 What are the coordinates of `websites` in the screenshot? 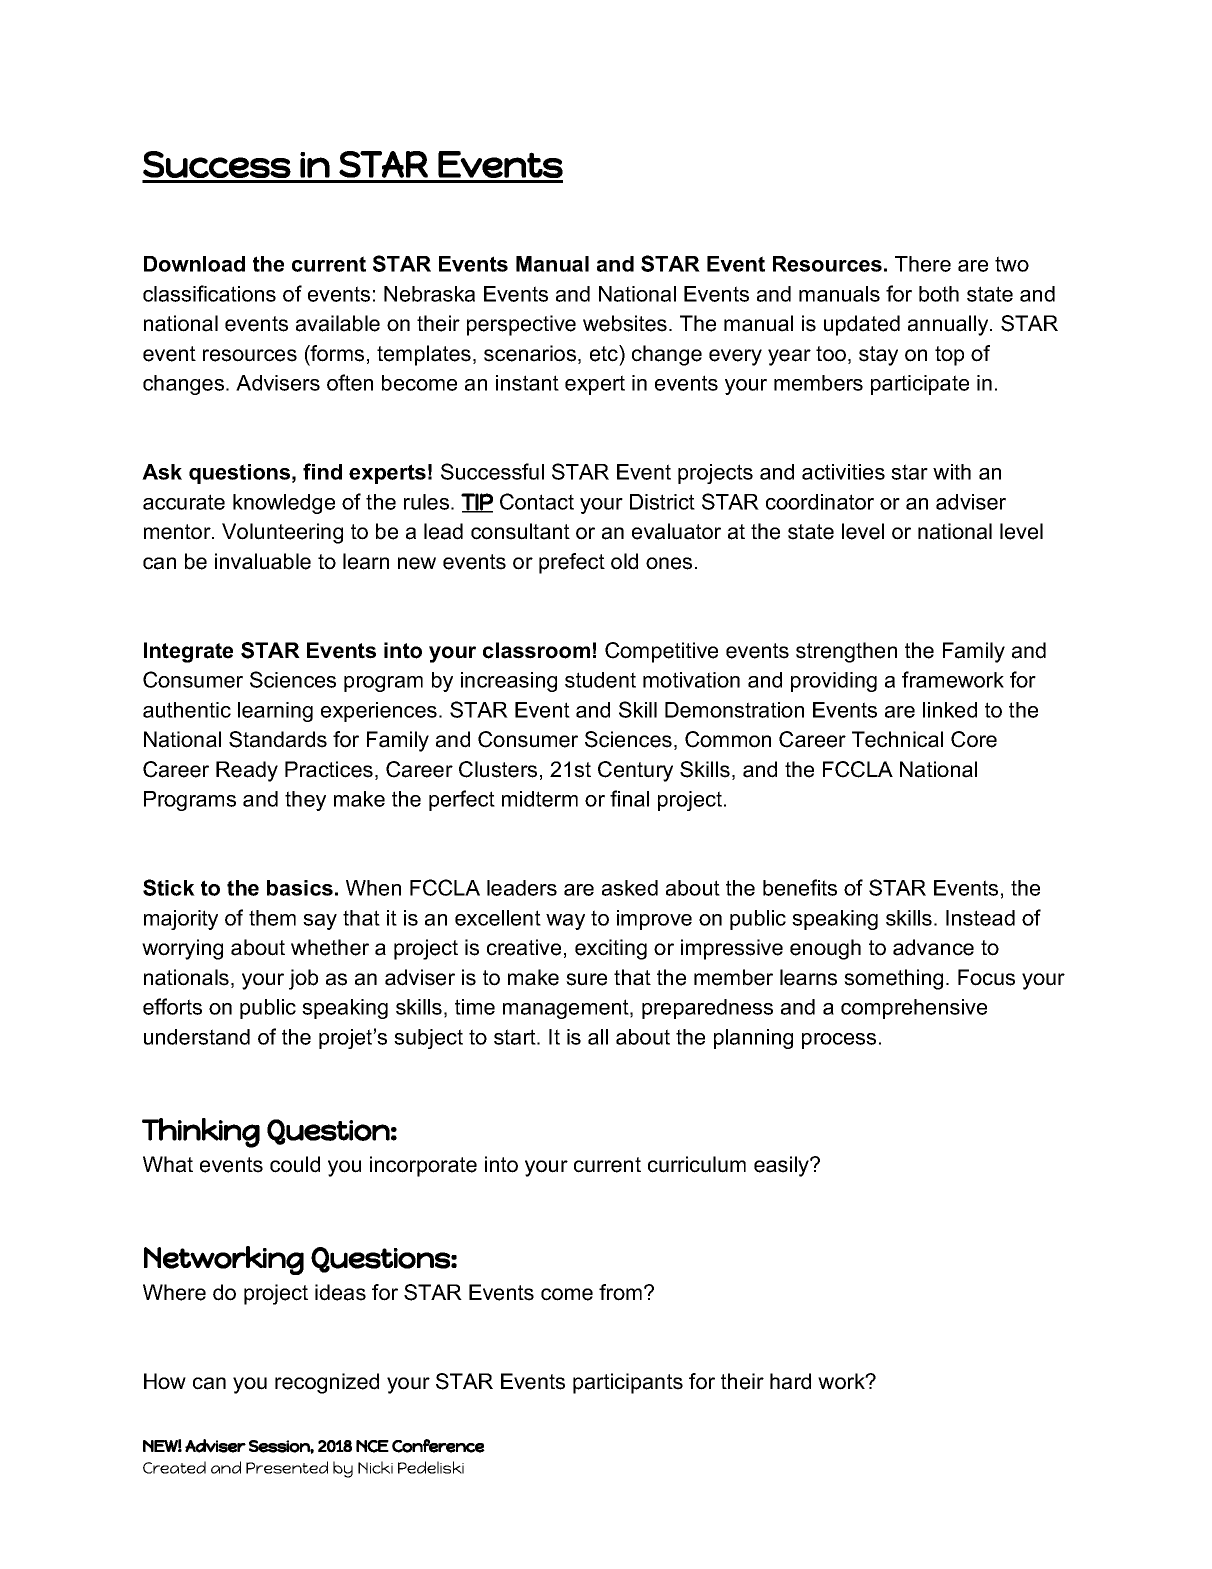 It's located at (625, 323).
